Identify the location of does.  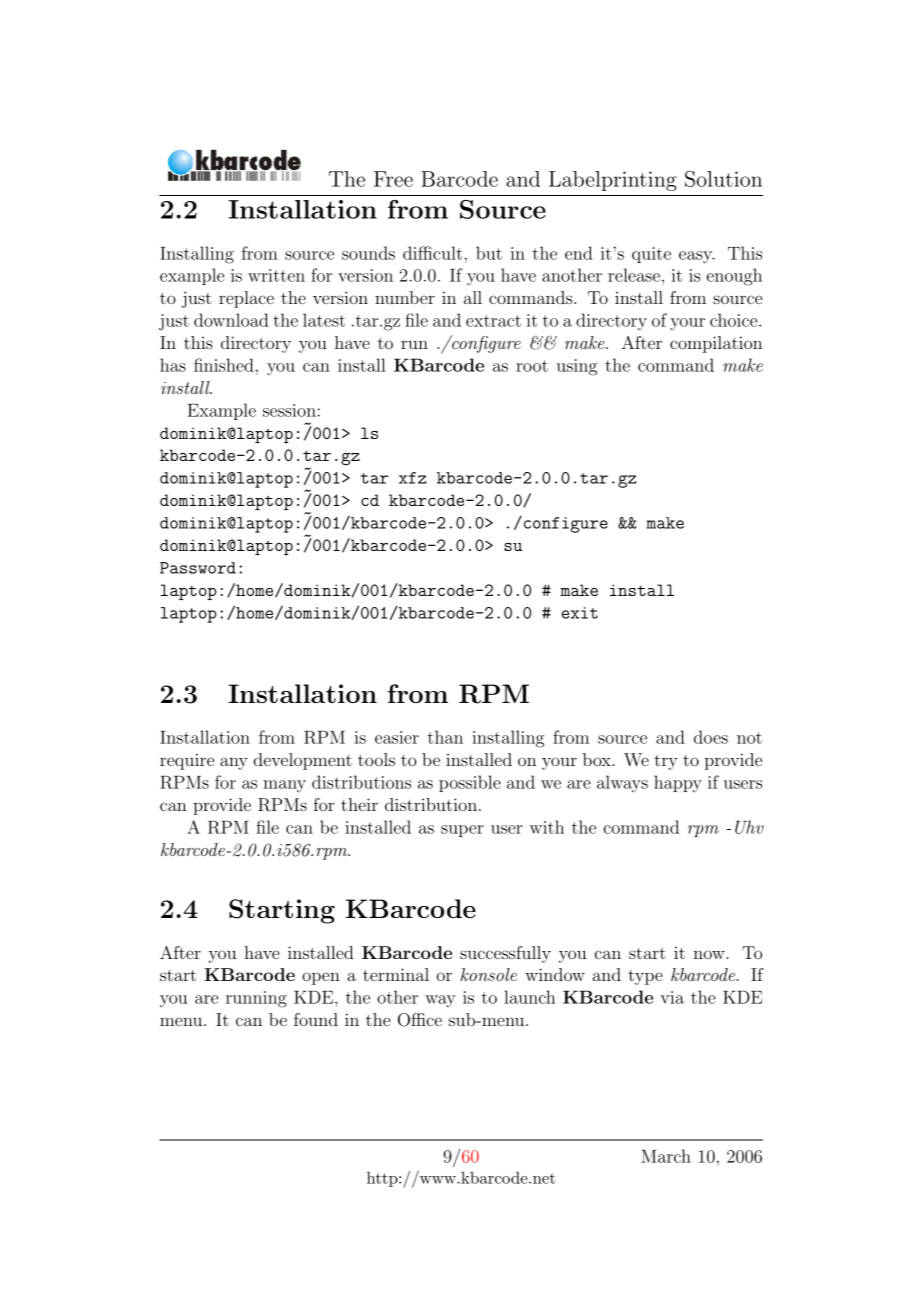
(711, 737).
